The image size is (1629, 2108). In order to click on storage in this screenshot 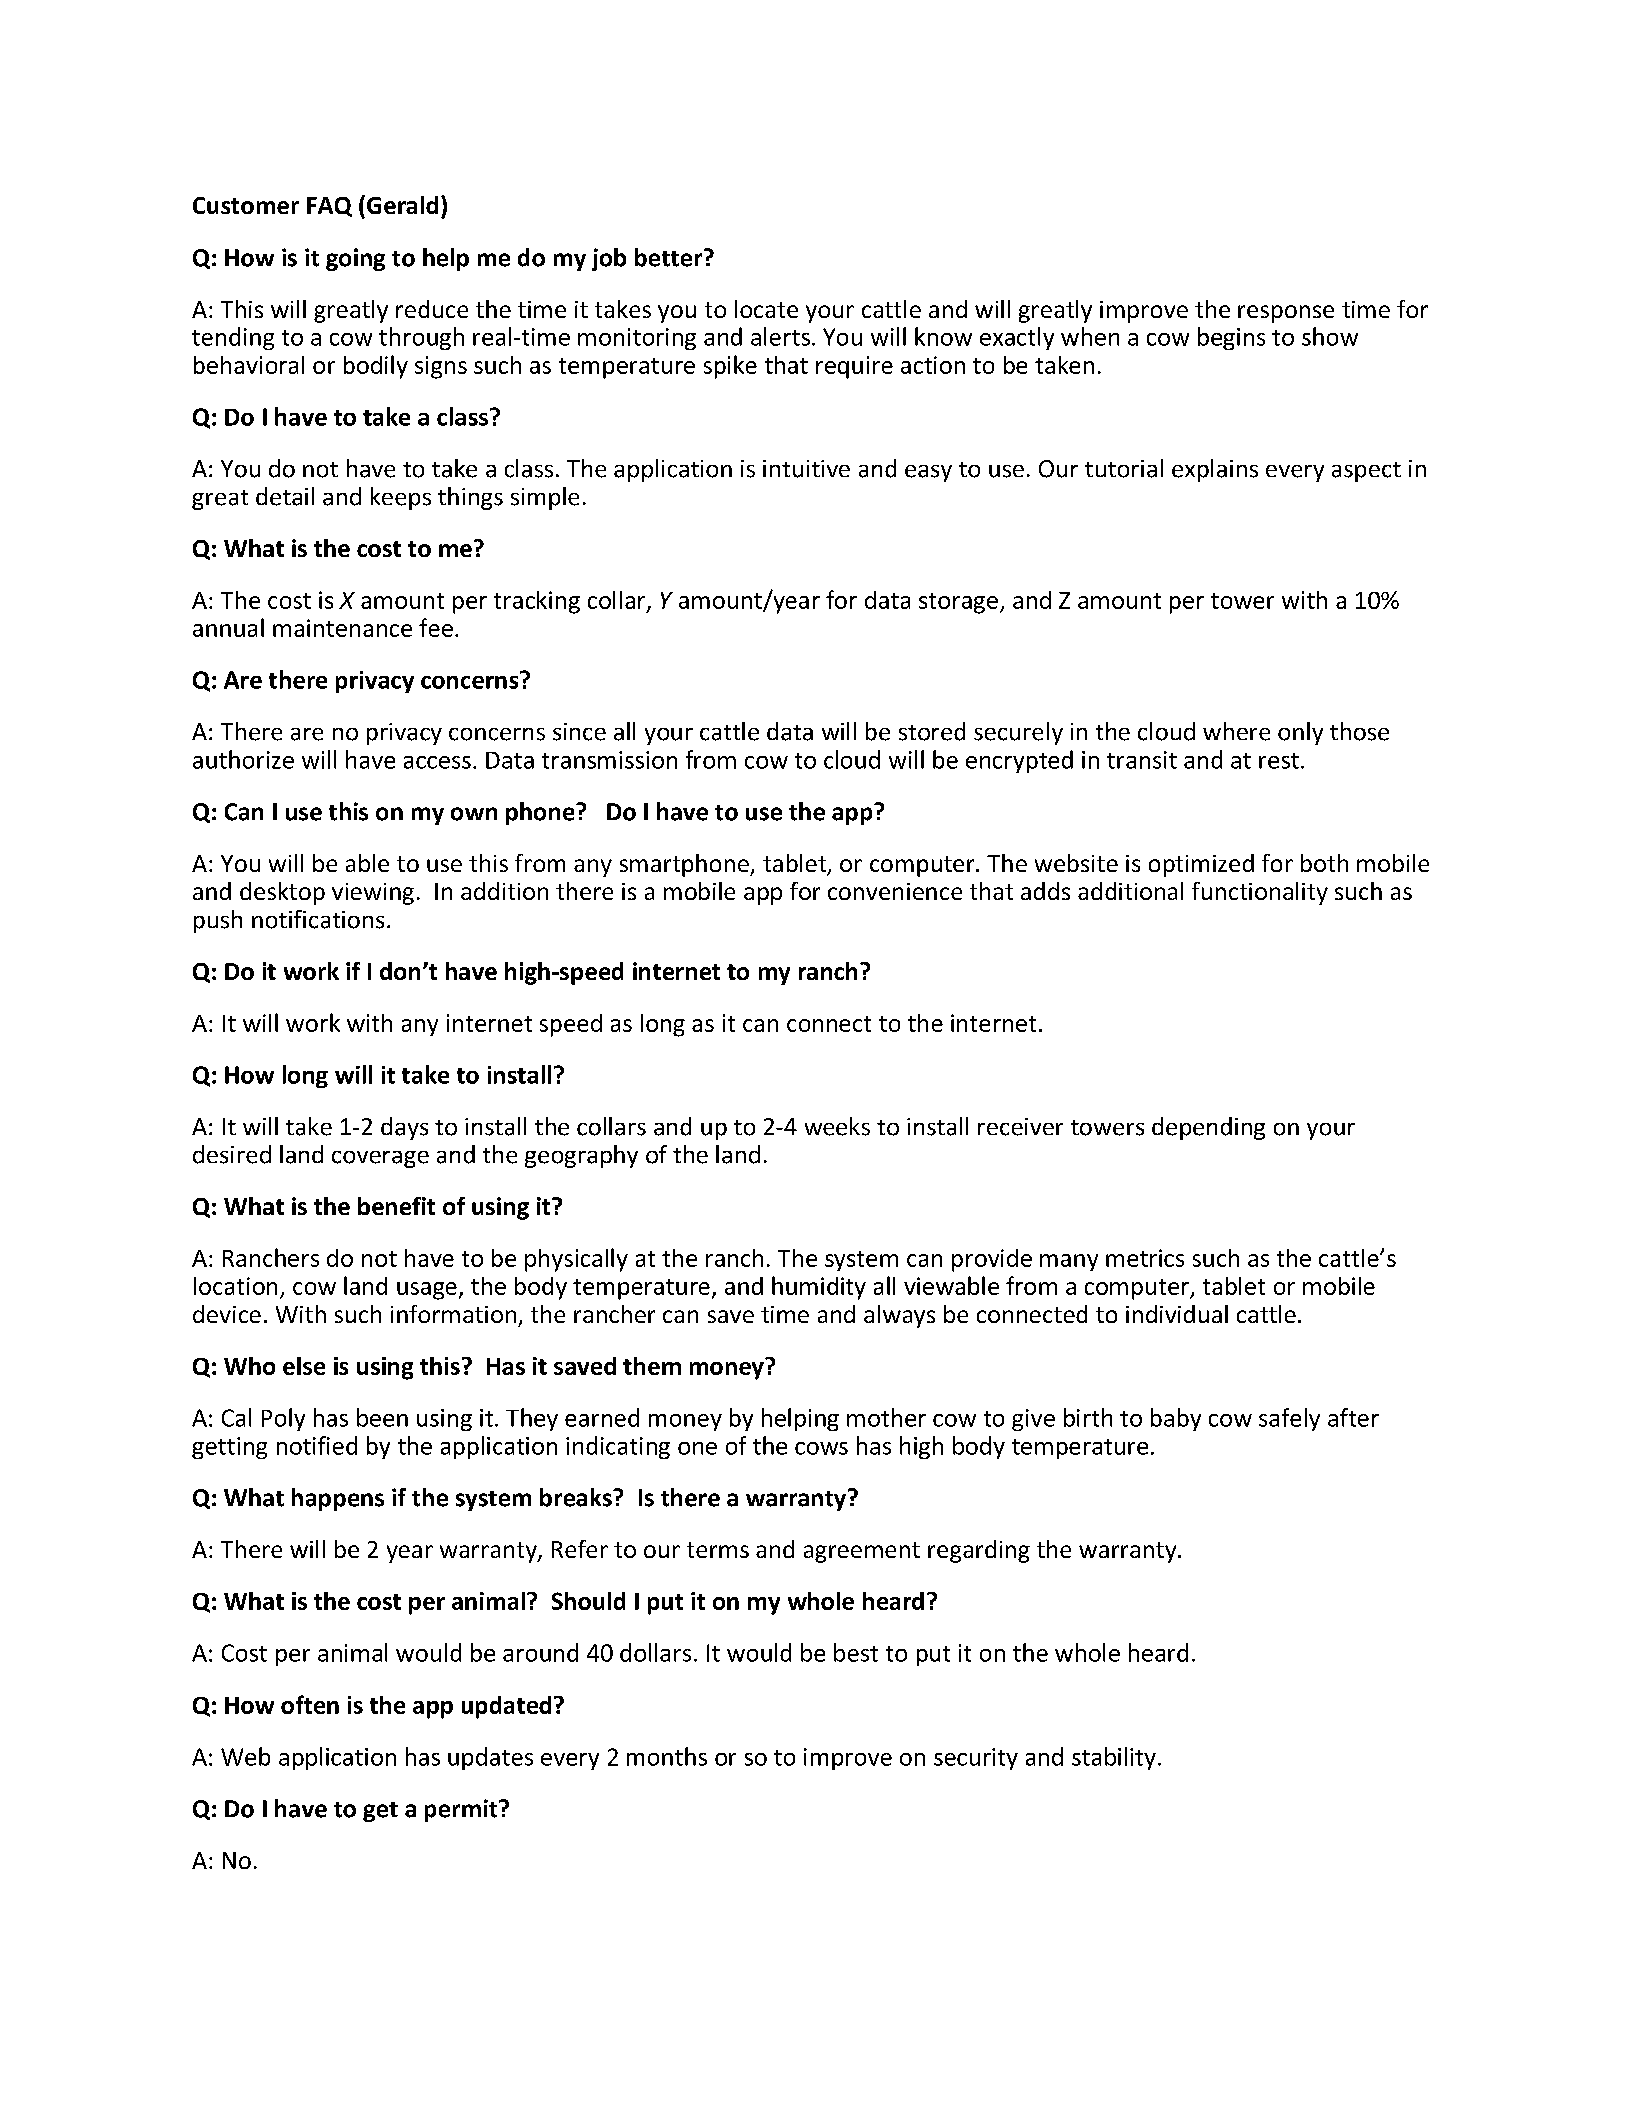, I will do `click(958, 603)`.
